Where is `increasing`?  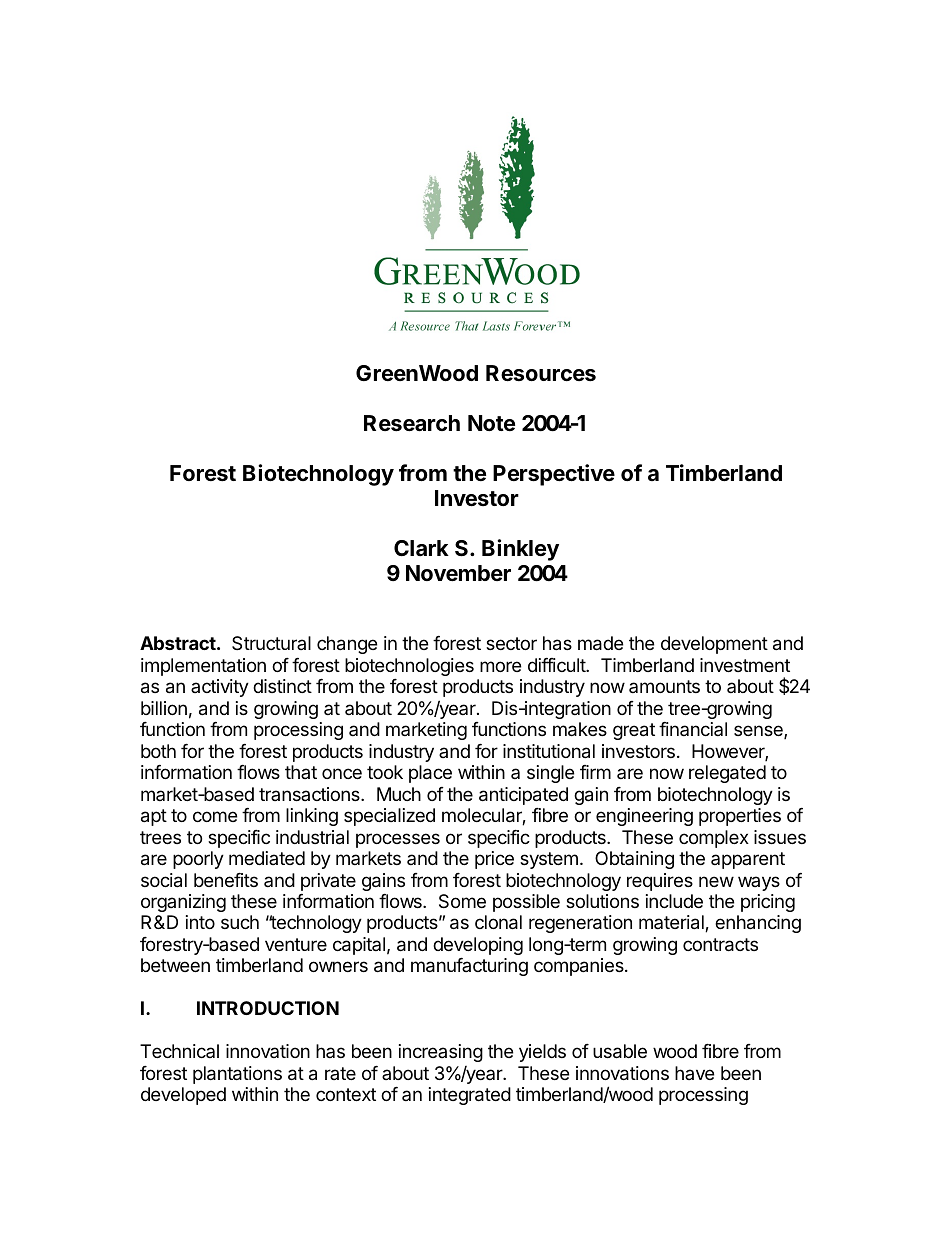 increasing is located at coordinates (441, 1053).
